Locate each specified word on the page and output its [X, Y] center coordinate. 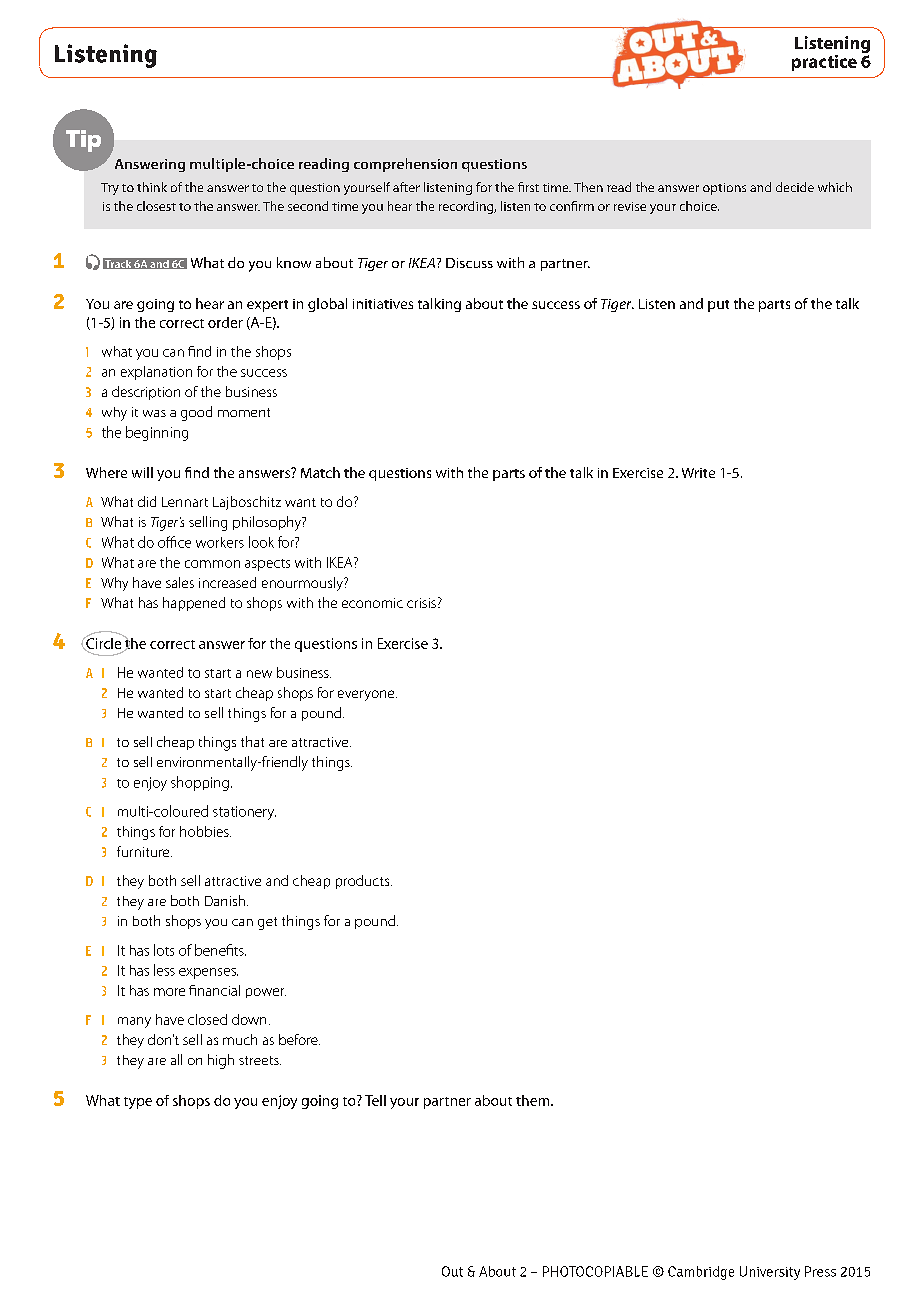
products [364, 882]
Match [320, 472]
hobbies [205, 831]
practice [824, 63]
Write [698, 473]
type [138, 1103]
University [770, 1273]
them [534, 1100]
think [152, 187]
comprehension [405, 165]
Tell [375, 1100]
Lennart [185, 502]
